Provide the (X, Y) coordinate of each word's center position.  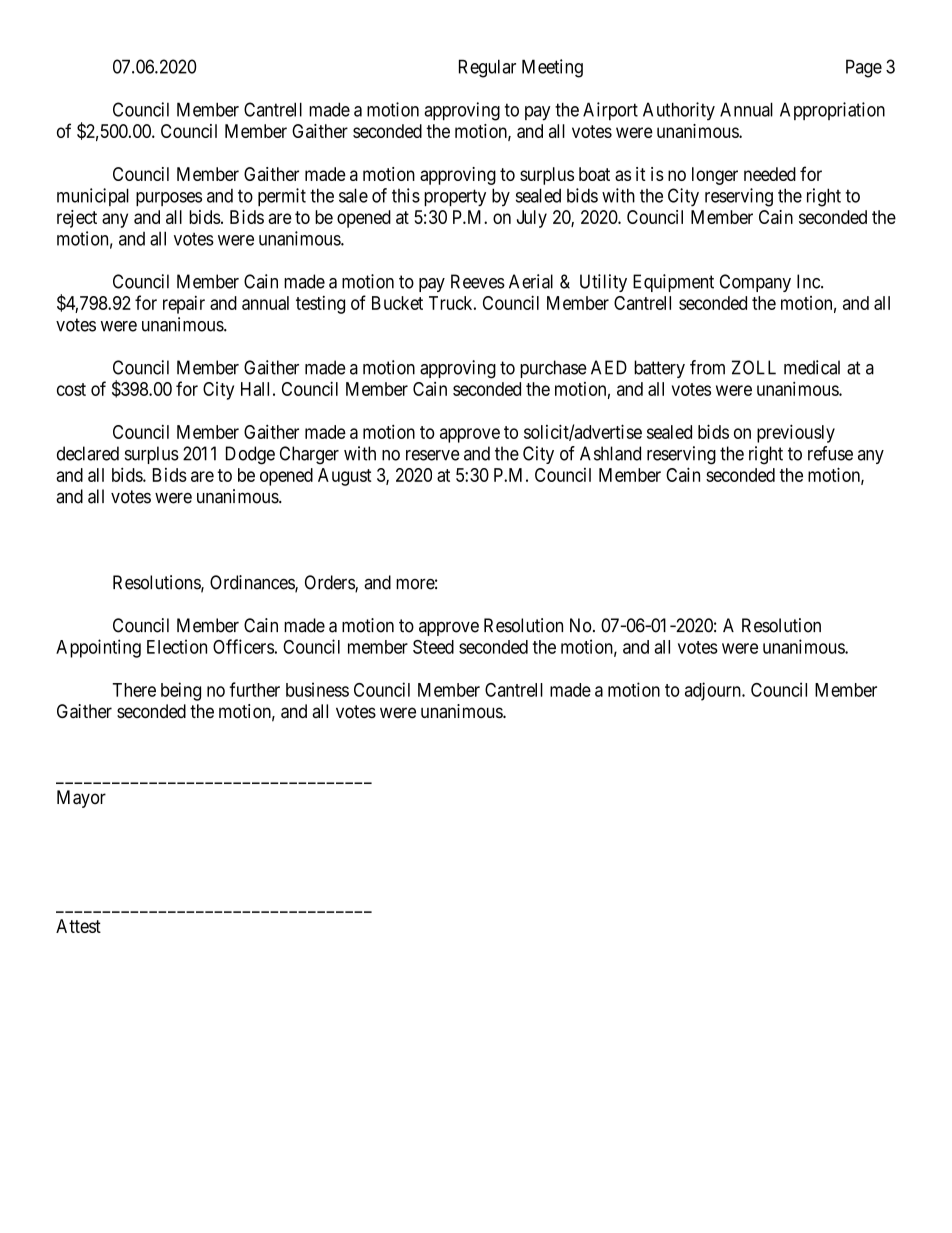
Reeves (478, 281)
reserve (433, 455)
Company (755, 283)
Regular (487, 68)
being (181, 691)
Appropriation (832, 111)
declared (88, 453)
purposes (169, 199)
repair (184, 305)
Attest (78, 926)
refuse (830, 453)
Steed (433, 647)
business (317, 689)
